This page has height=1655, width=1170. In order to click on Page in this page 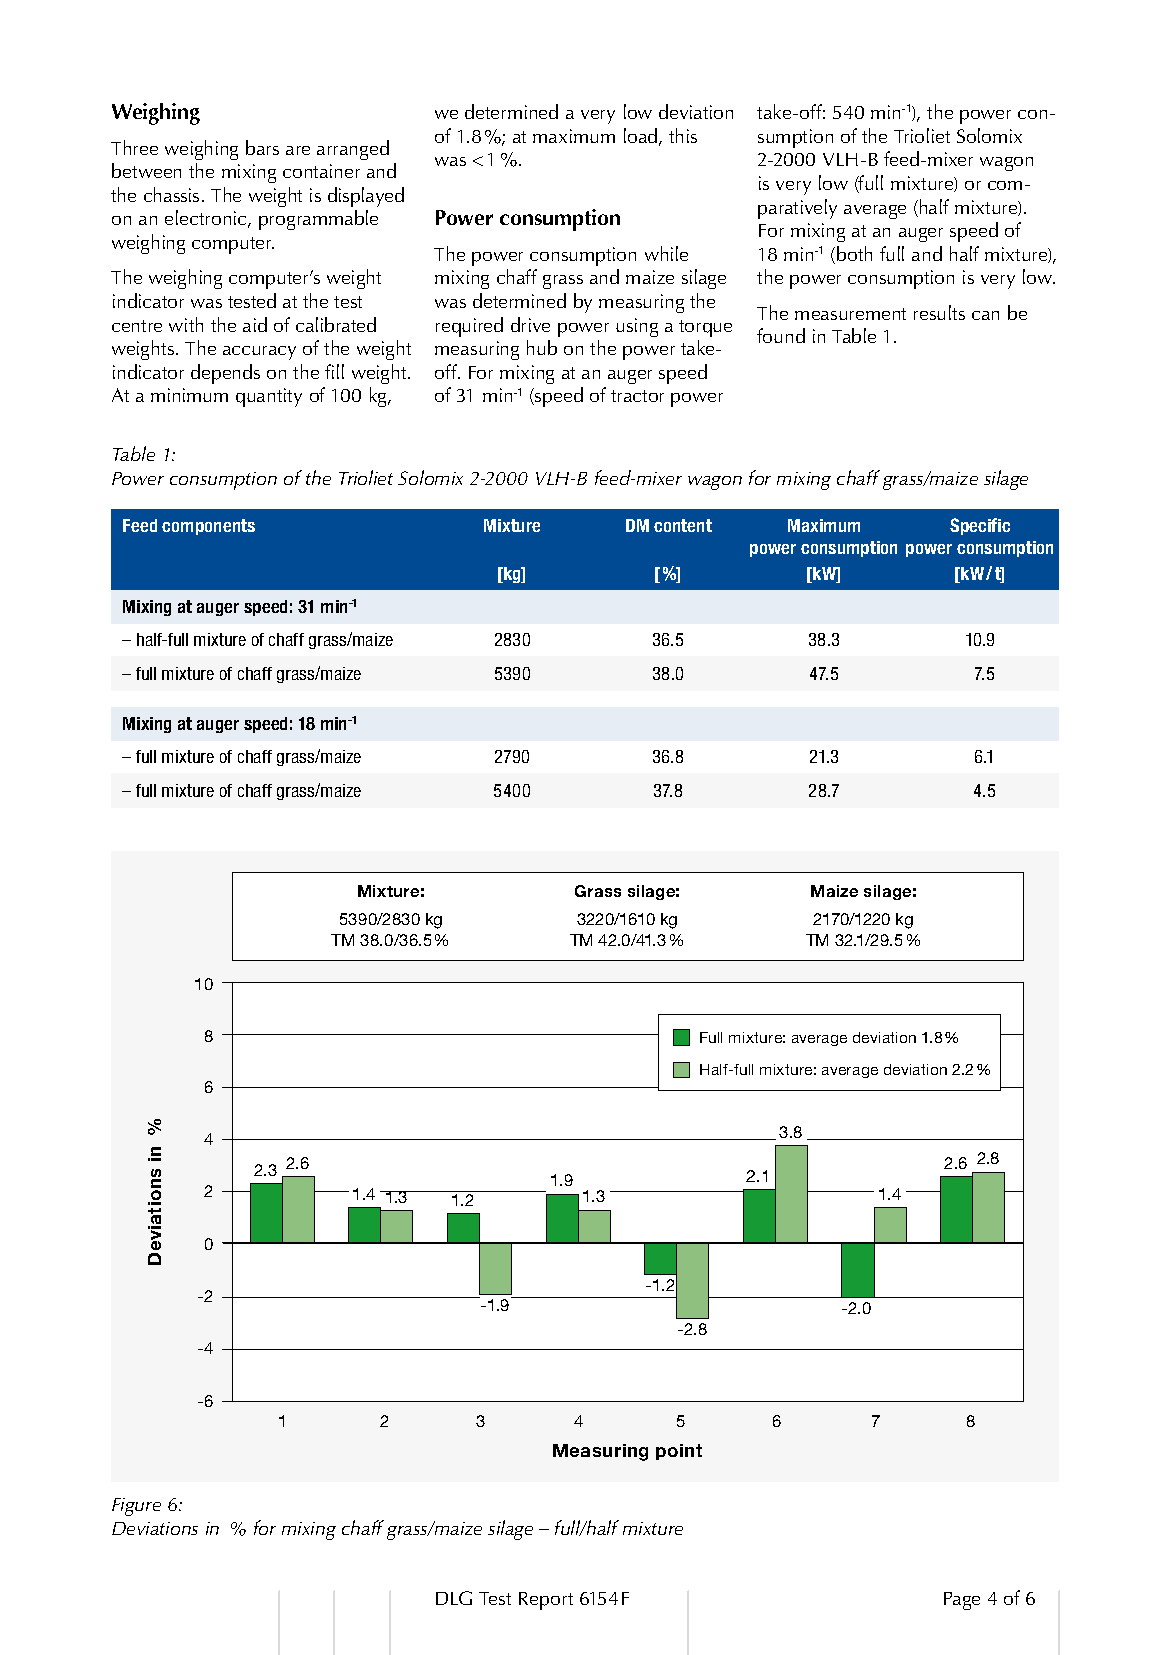, I will do `click(962, 1601)`.
